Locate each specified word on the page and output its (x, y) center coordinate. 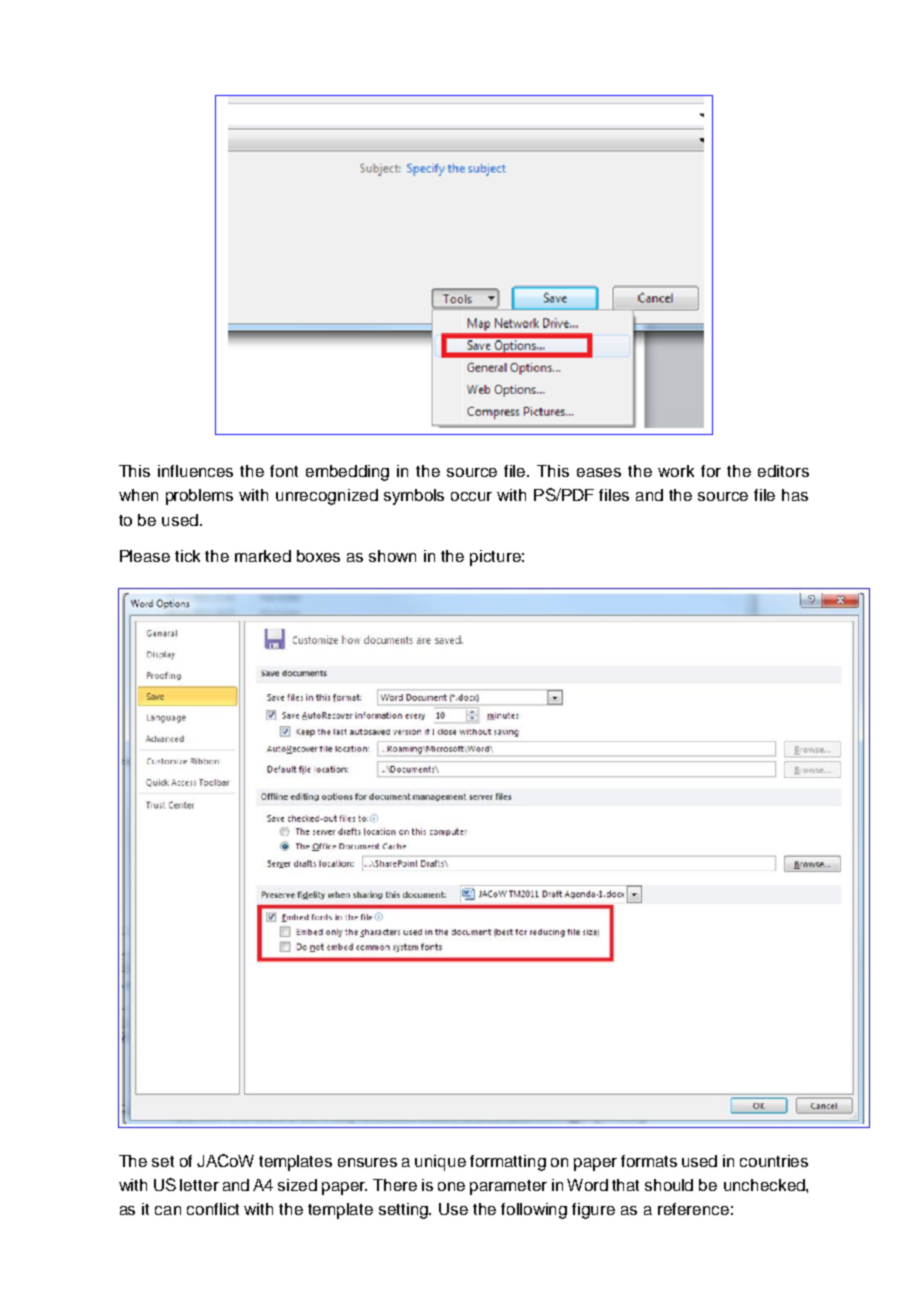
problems (199, 497)
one (451, 1186)
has (795, 495)
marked (263, 556)
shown (392, 556)
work (676, 471)
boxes (318, 556)
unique (440, 1163)
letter (199, 1185)
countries (774, 1161)
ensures (367, 1162)
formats (649, 1161)
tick (187, 556)
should (669, 1185)
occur (471, 496)
